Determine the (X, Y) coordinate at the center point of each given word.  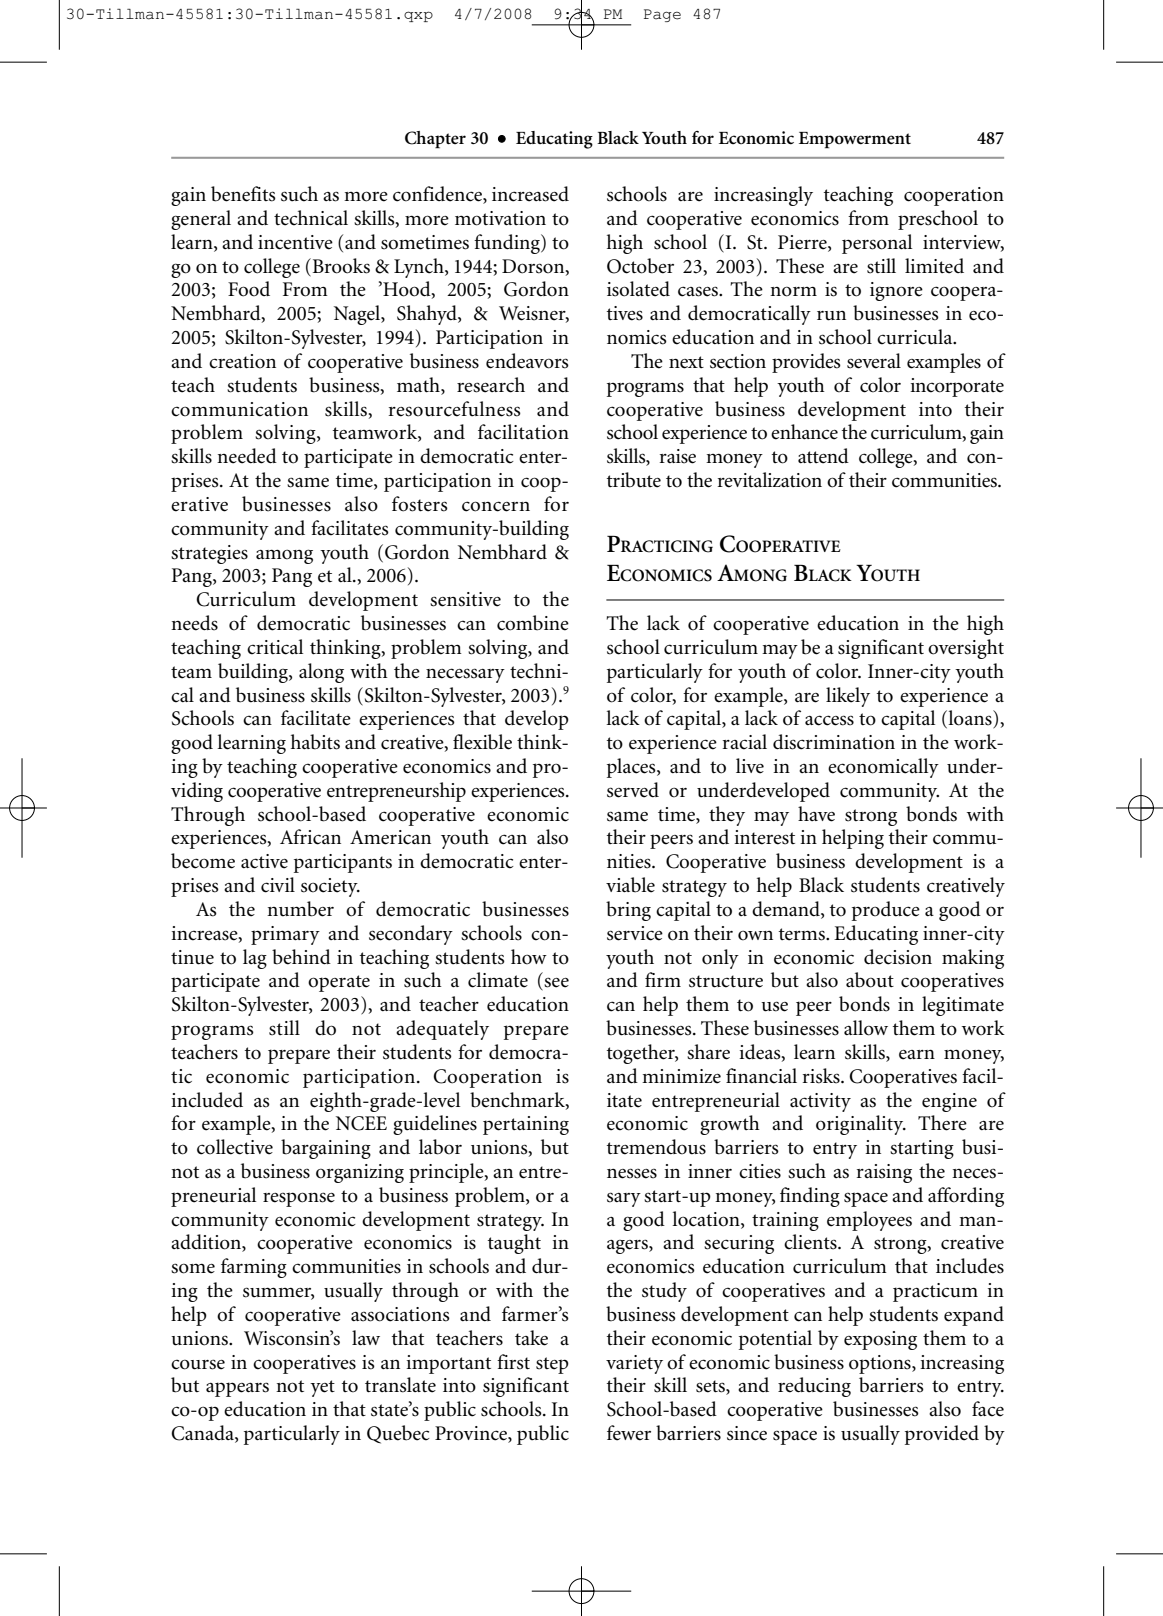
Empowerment (855, 140)
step (552, 1365)
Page (662, 15)
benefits (243, 194)
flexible (482, 742)
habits (315, 742)
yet (322, 1388)
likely (848, 697)
